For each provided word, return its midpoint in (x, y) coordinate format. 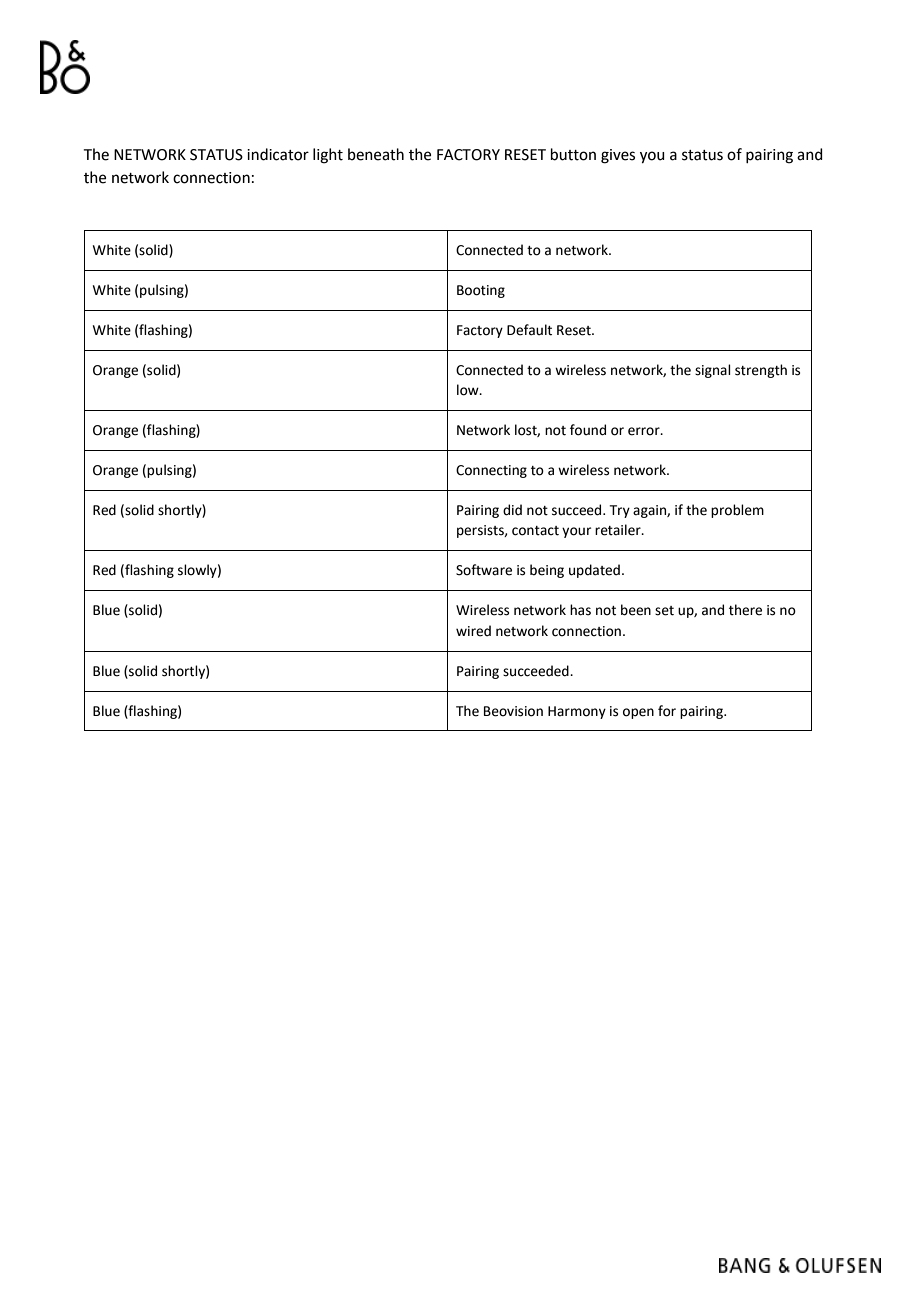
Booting (481, 291)
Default (529, 330)
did (512, 510)
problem (737, 511)
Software (484, 570)
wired (473, 631)
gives (618, 156)
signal (713, 371)
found (588, 430)
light (328, 156)
